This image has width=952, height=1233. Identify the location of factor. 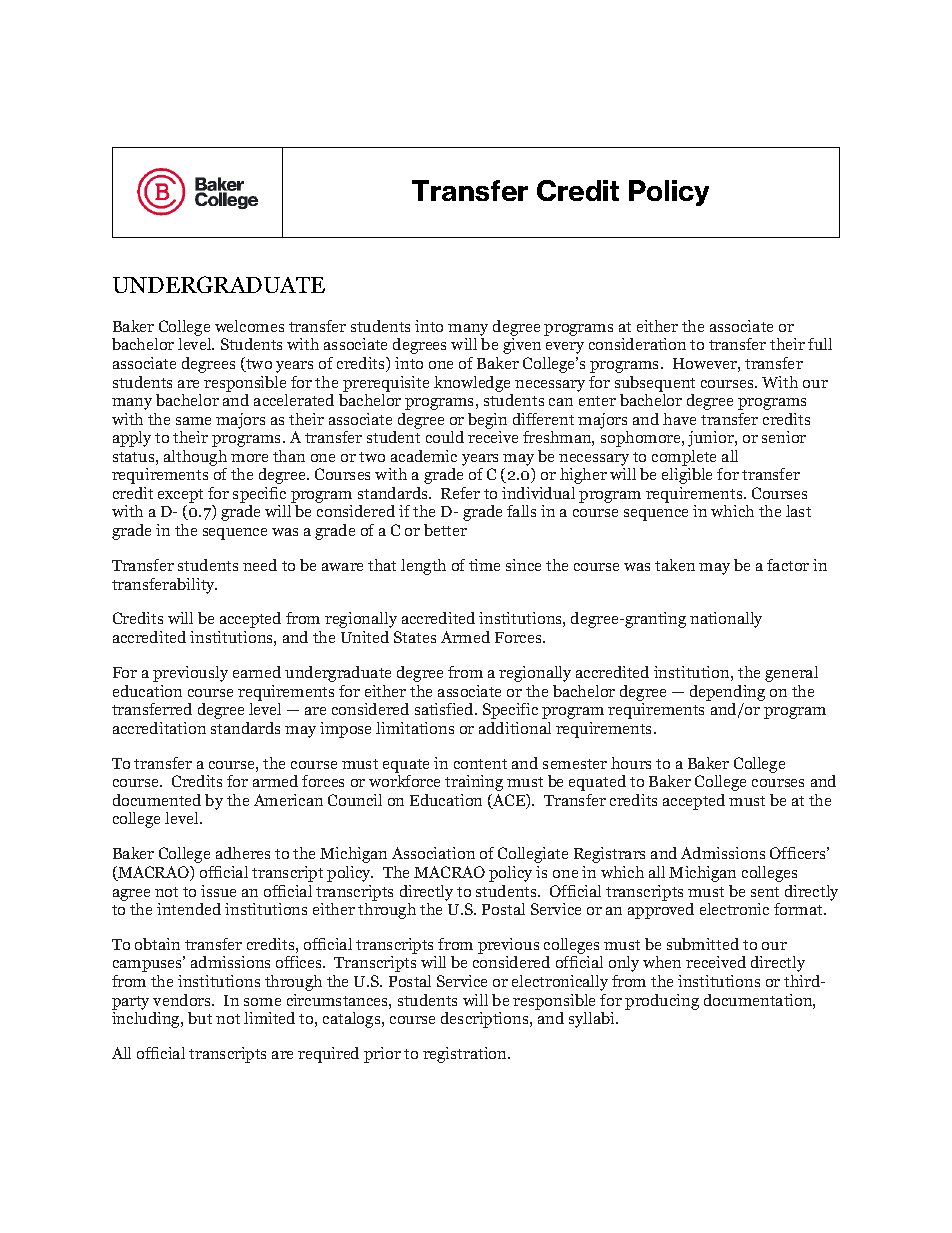
(788, 565).
